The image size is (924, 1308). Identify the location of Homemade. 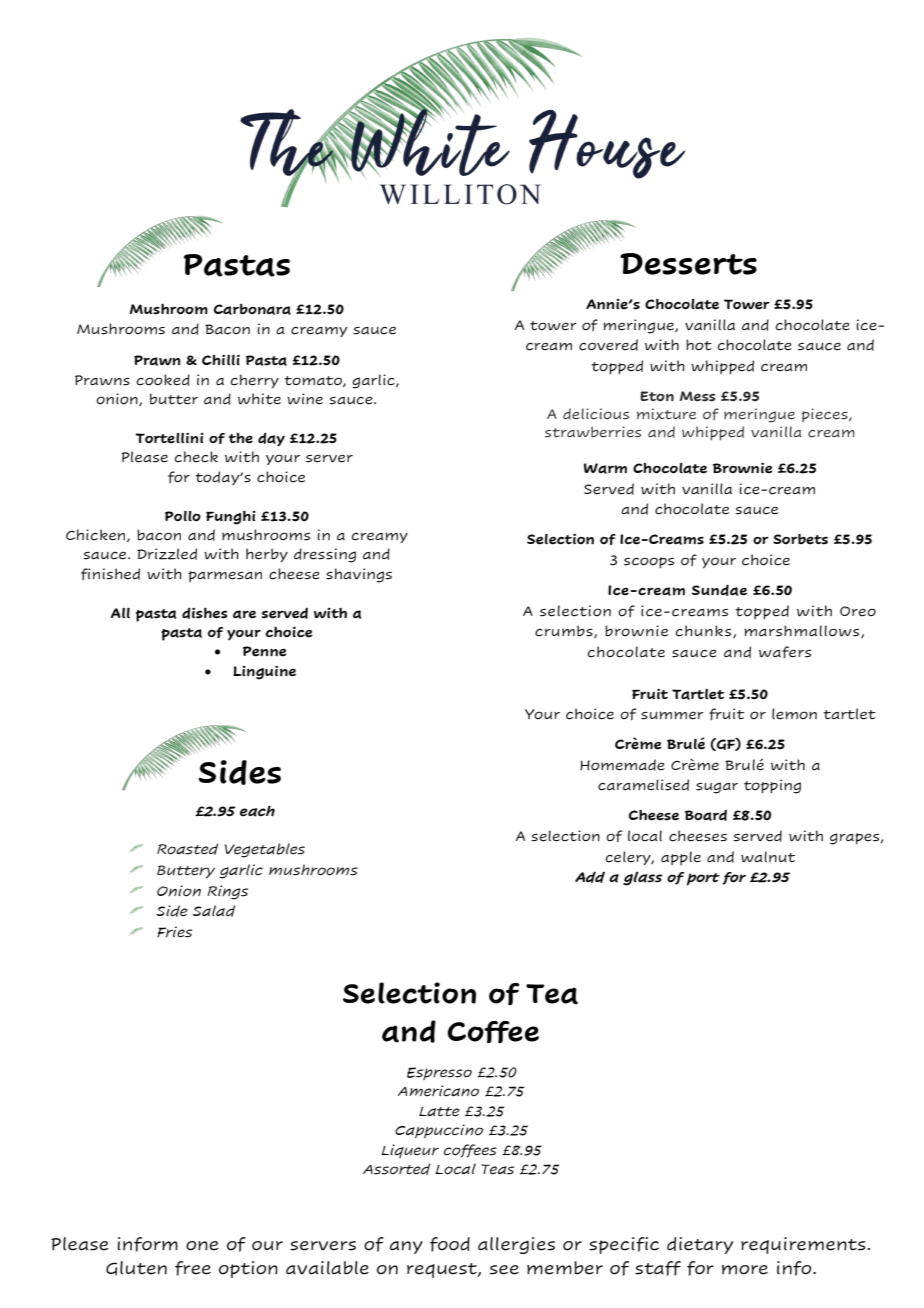
(622, 765).
